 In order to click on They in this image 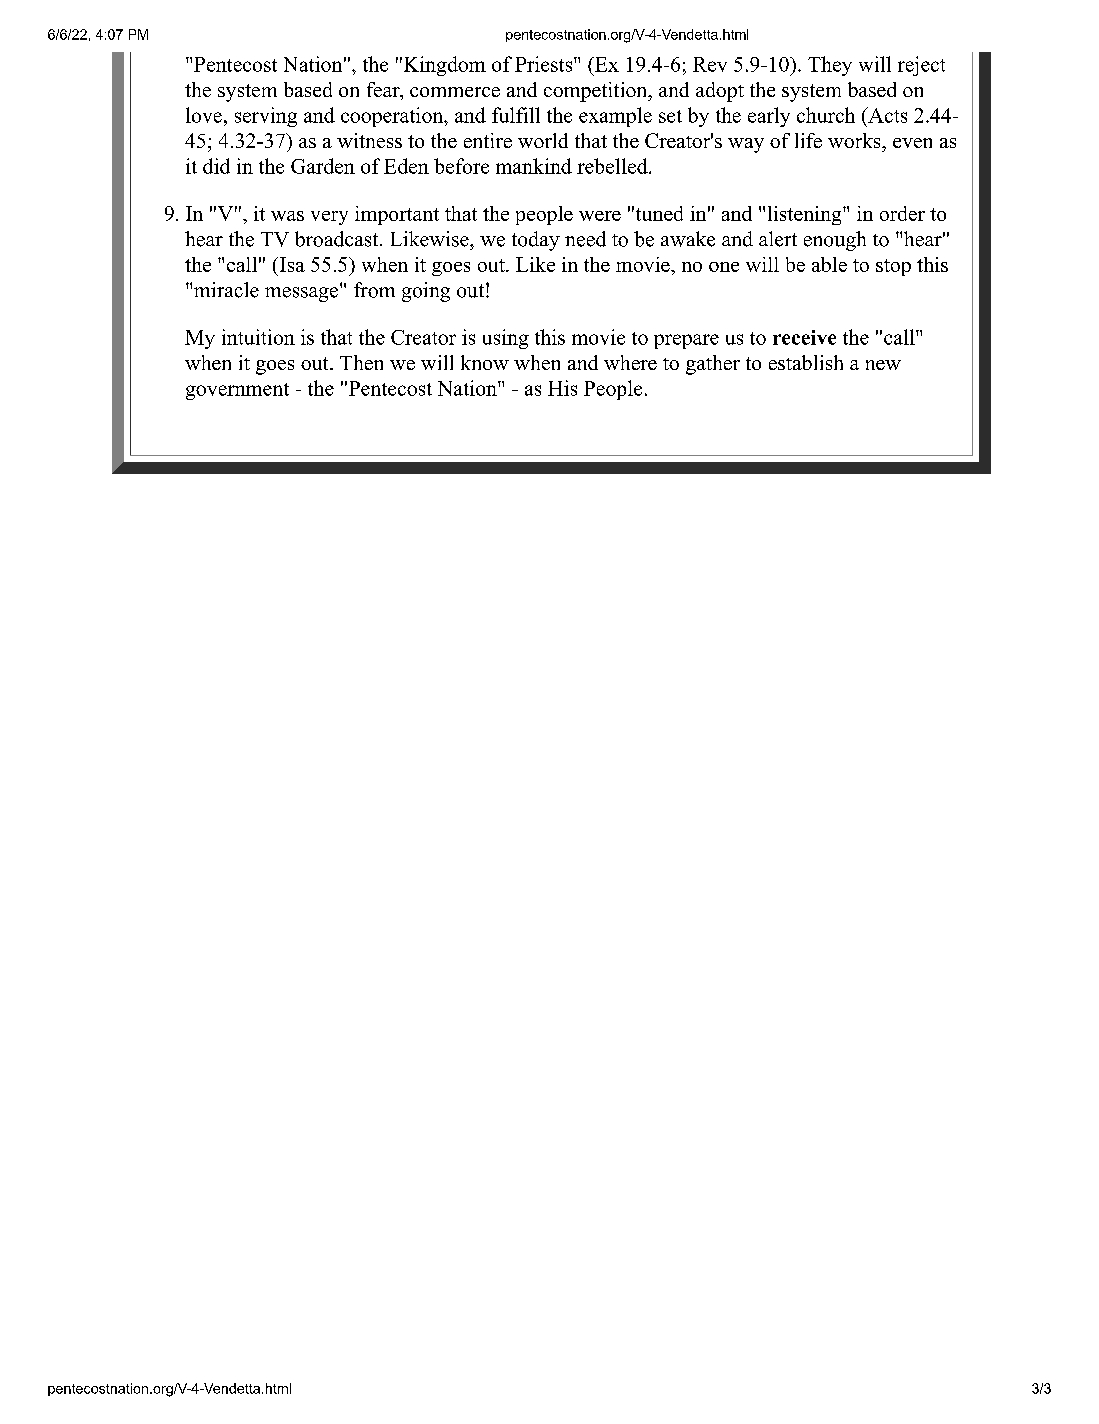, I will do `click(830, 66)`.
